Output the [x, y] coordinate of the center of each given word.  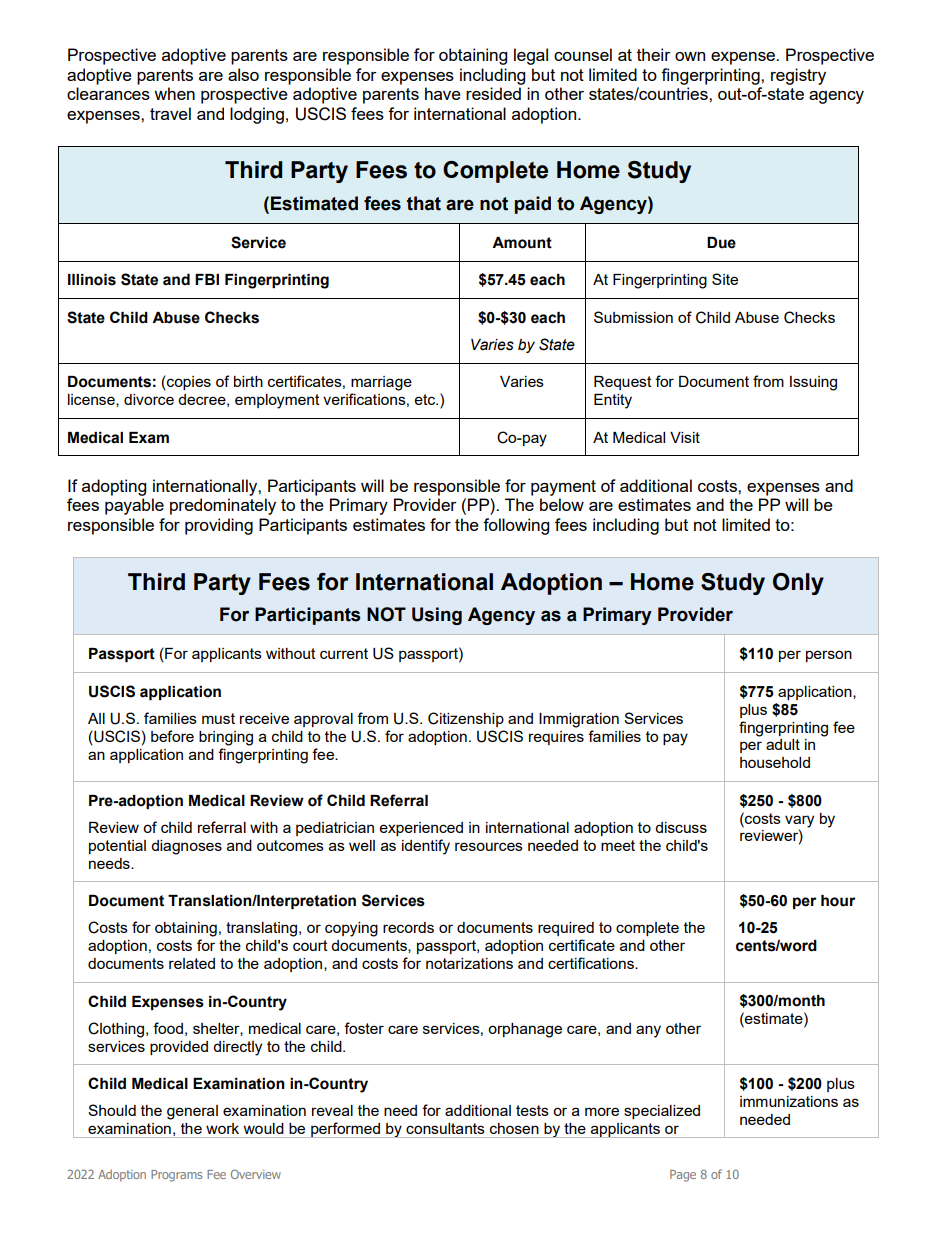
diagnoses [186, 847]
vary [799, 821]
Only [798, 584]
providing [219, 526]
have [443, 93]
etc [426, 399]
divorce [149, 399]
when [174, 93]
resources [489, 846]
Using [437, 616]
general [192, 1112]
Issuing [813, 383]
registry [798, 76]
